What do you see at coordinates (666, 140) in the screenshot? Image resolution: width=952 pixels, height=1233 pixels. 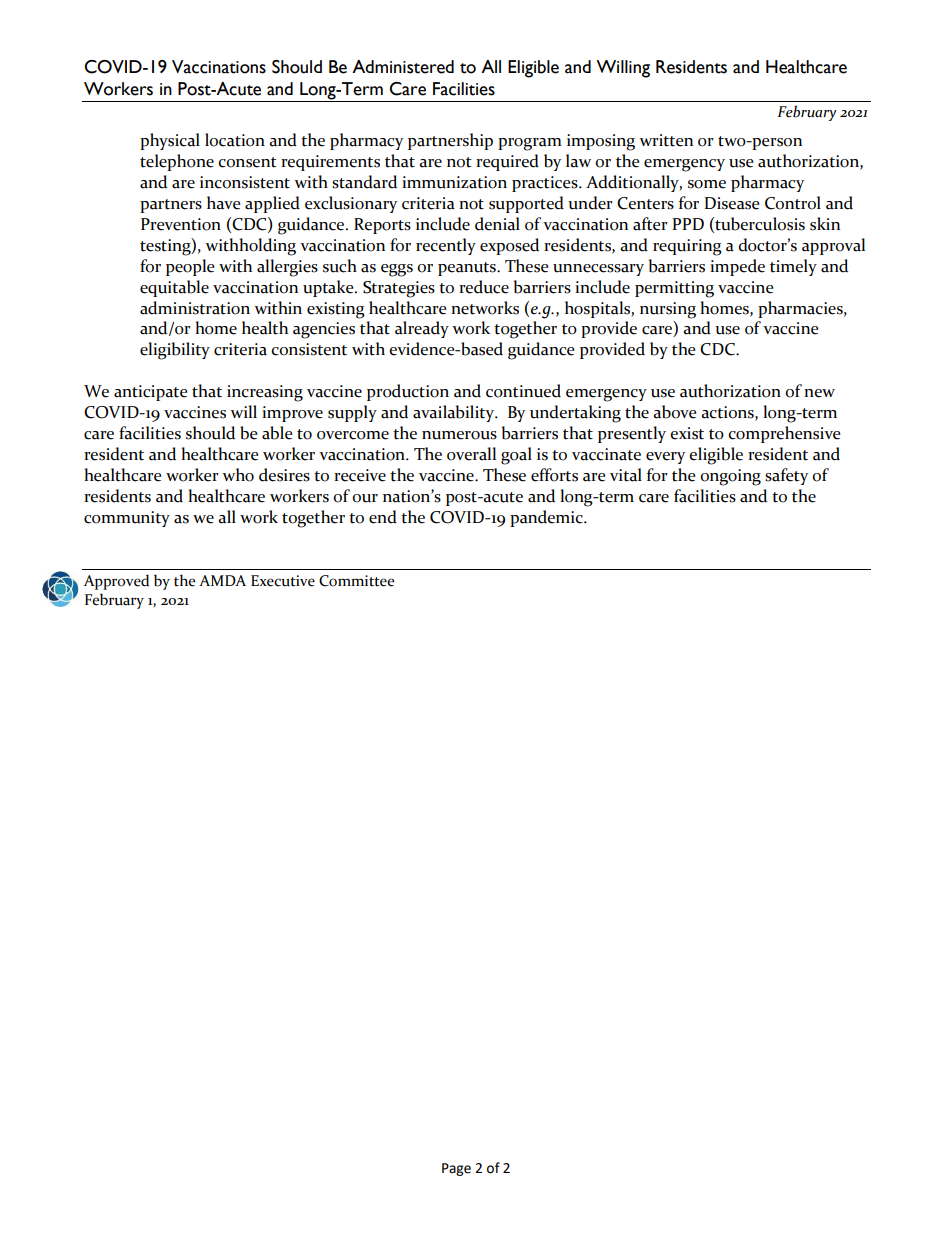 I see `written` at bounding box center [666, 140].
